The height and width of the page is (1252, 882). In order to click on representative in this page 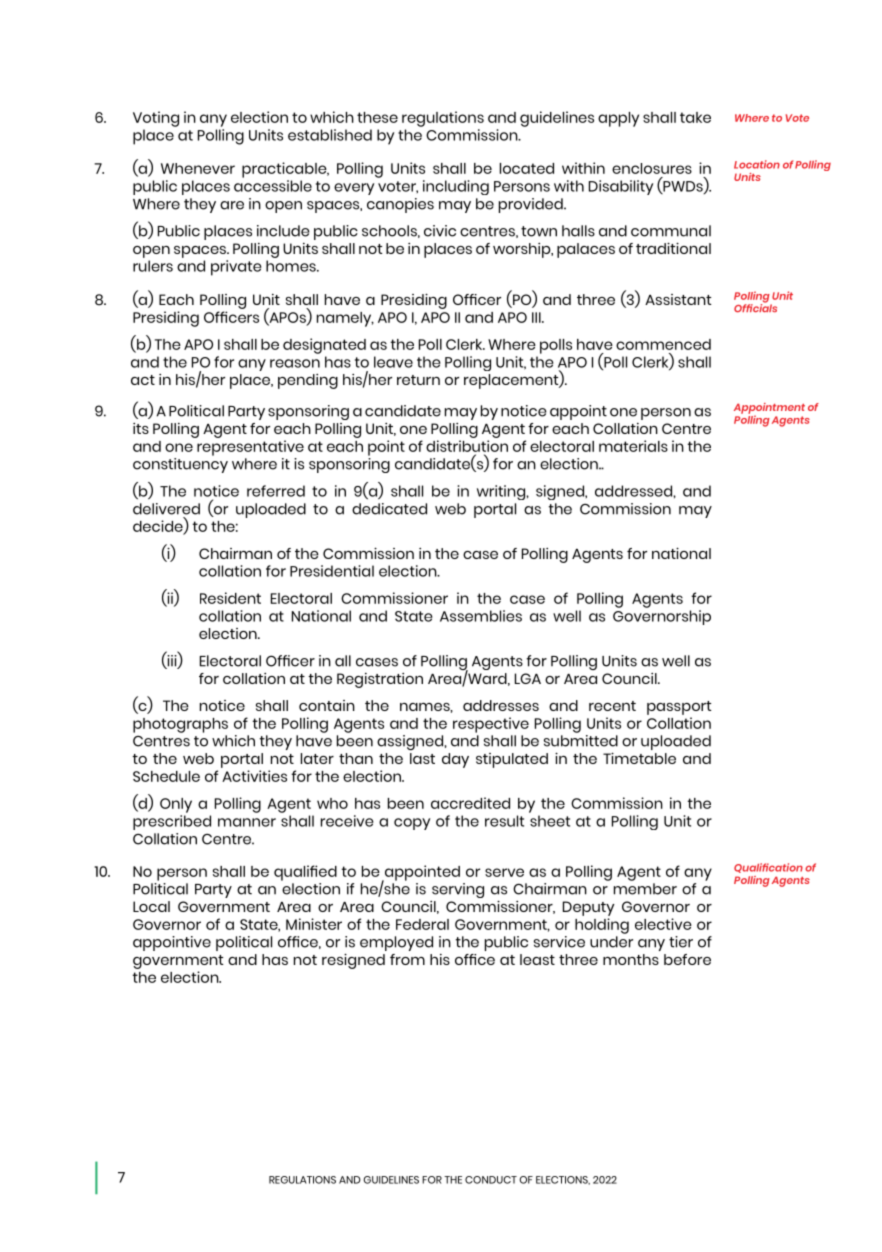, I will do `click(250, 448)`.
